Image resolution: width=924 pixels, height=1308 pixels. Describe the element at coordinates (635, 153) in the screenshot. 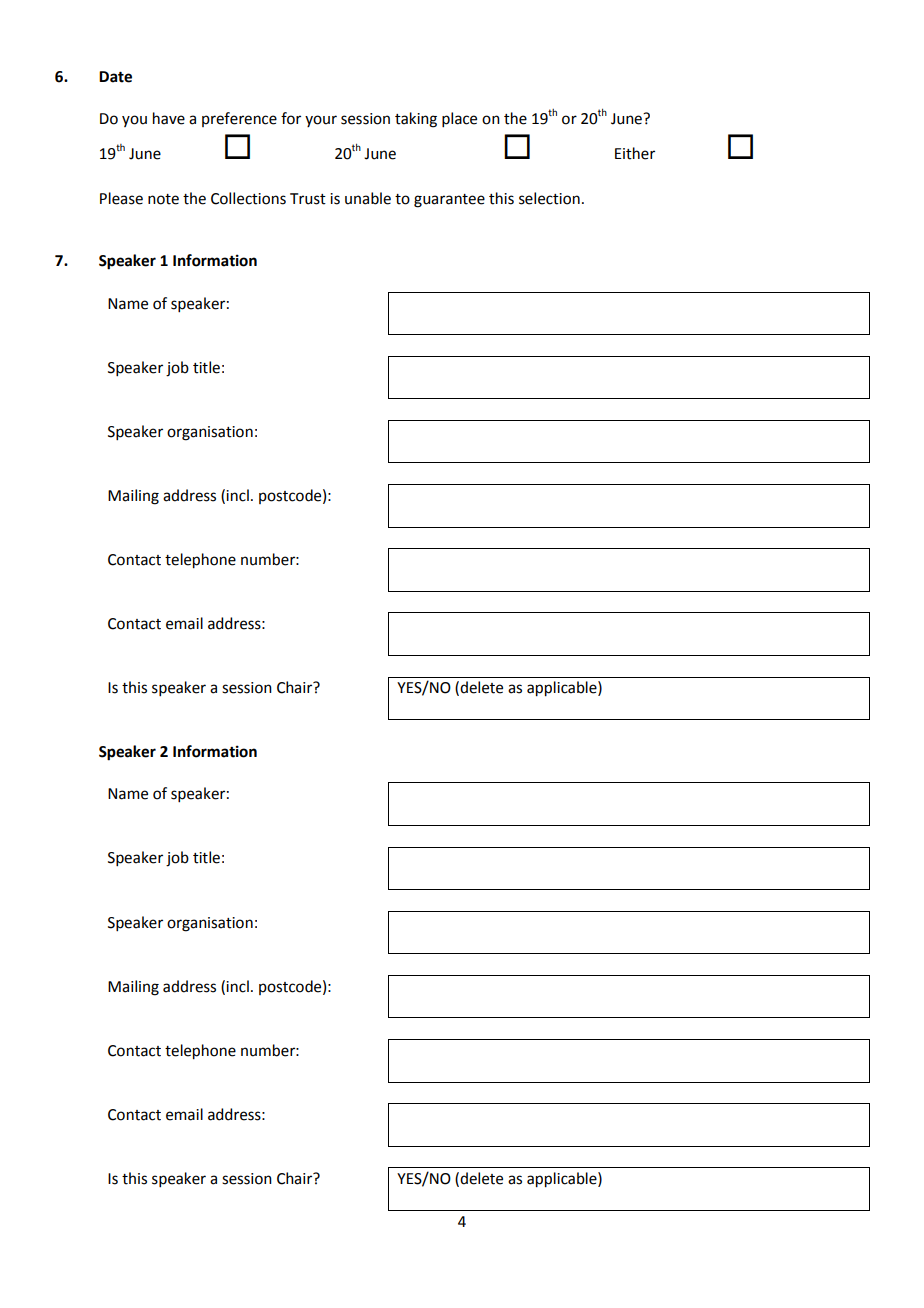

I see `Either` at that location.
